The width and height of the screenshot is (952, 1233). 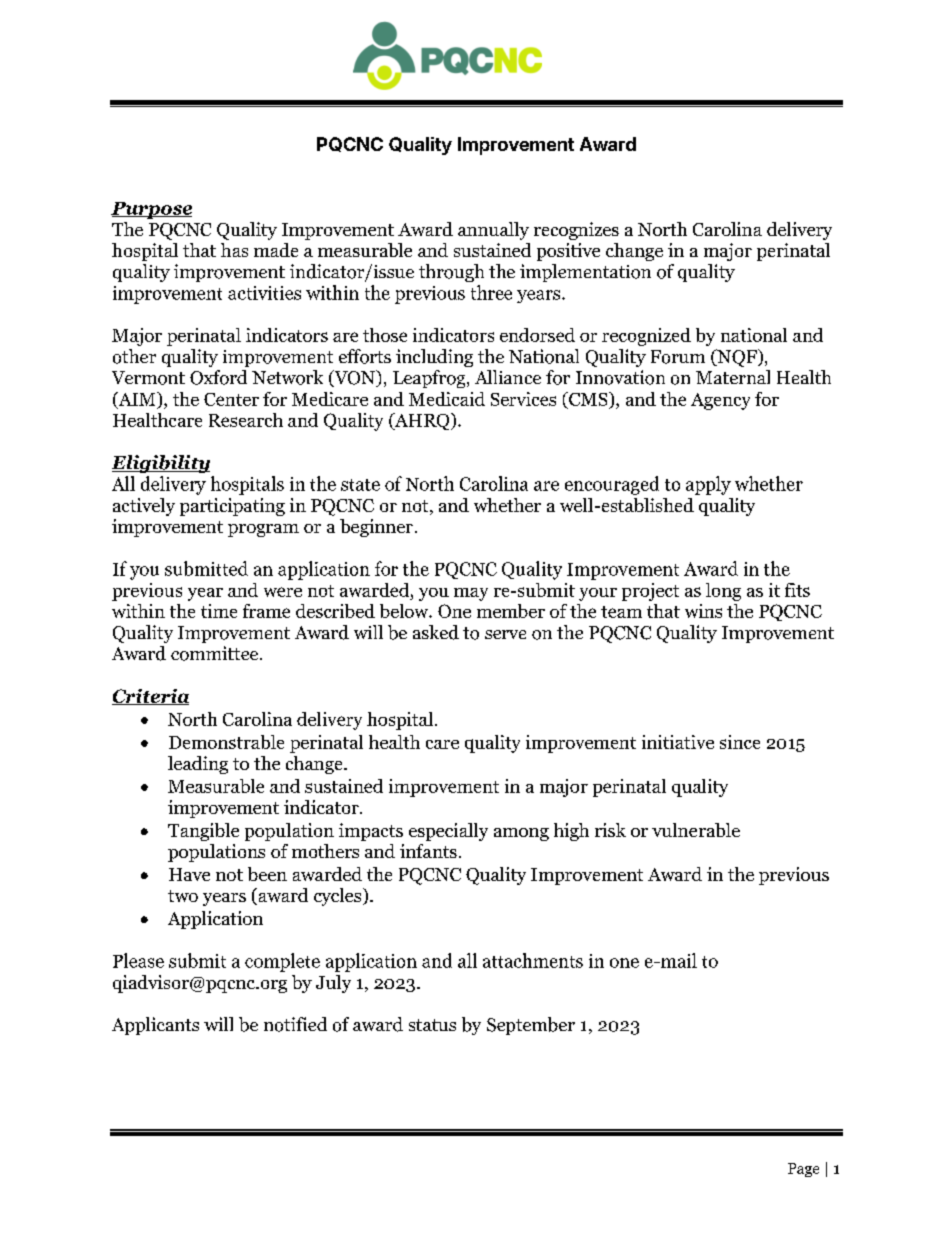 I want to click on since, so click(x=740, y=742).
